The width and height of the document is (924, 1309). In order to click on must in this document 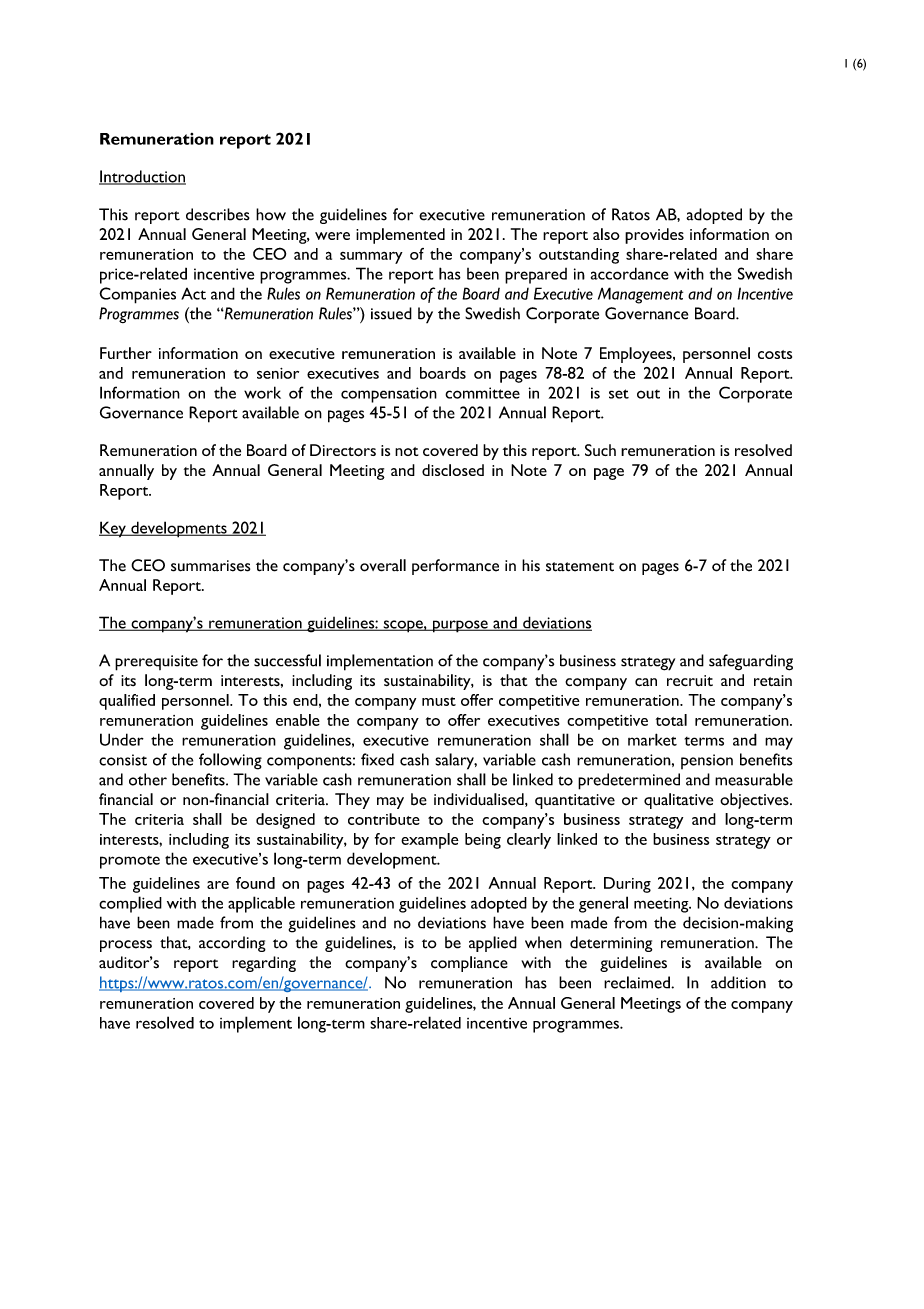, I will do `click(439, 701)`.
